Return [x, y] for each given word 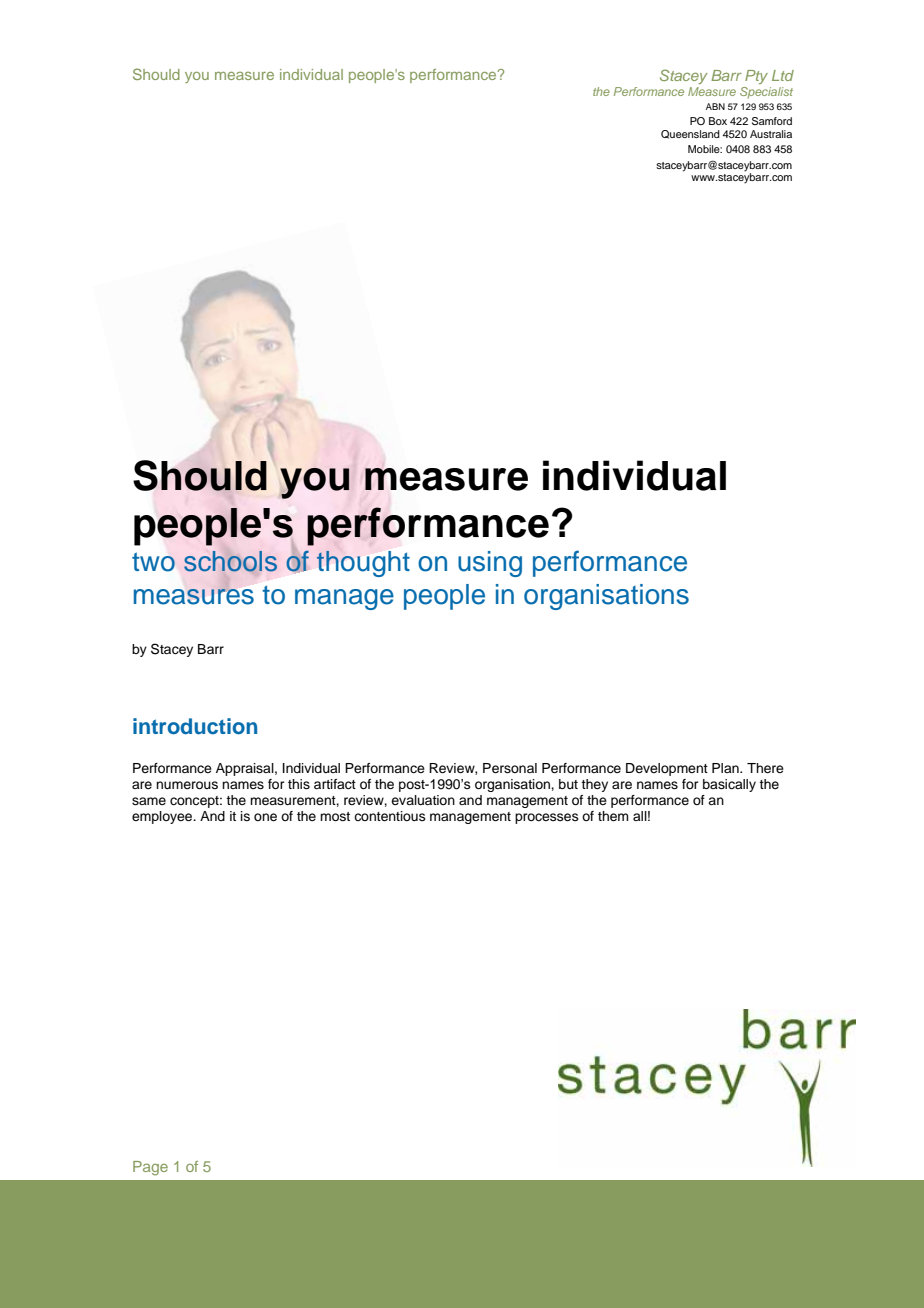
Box [718, 121]
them [613, 816]
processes [547, 818]
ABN [715, 106]
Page [150, 1168]
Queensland [690, 134]
